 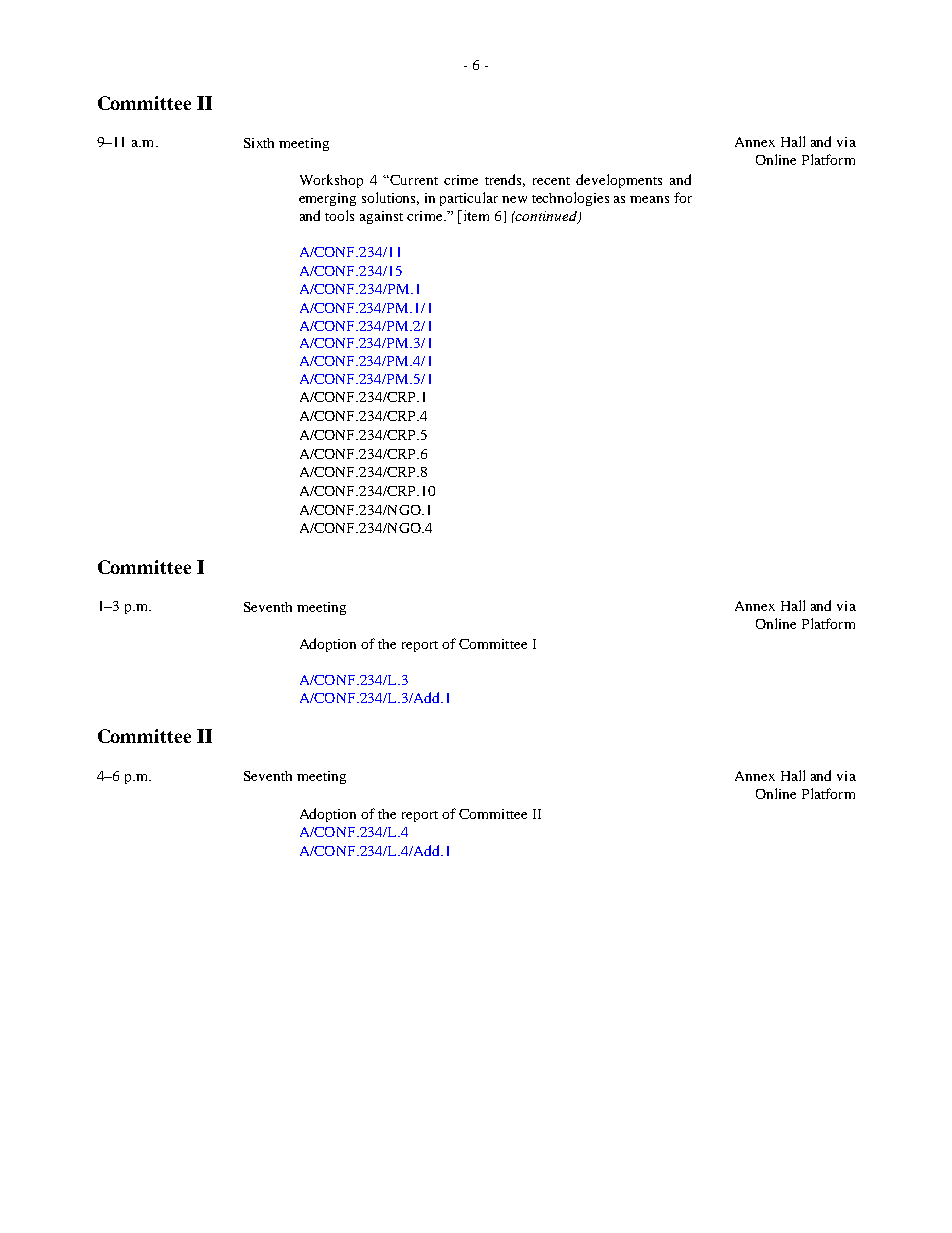 What do you see at coordinates (547, 217) in the screenshot?
I see `continued` at bounding box center [547, 217].
